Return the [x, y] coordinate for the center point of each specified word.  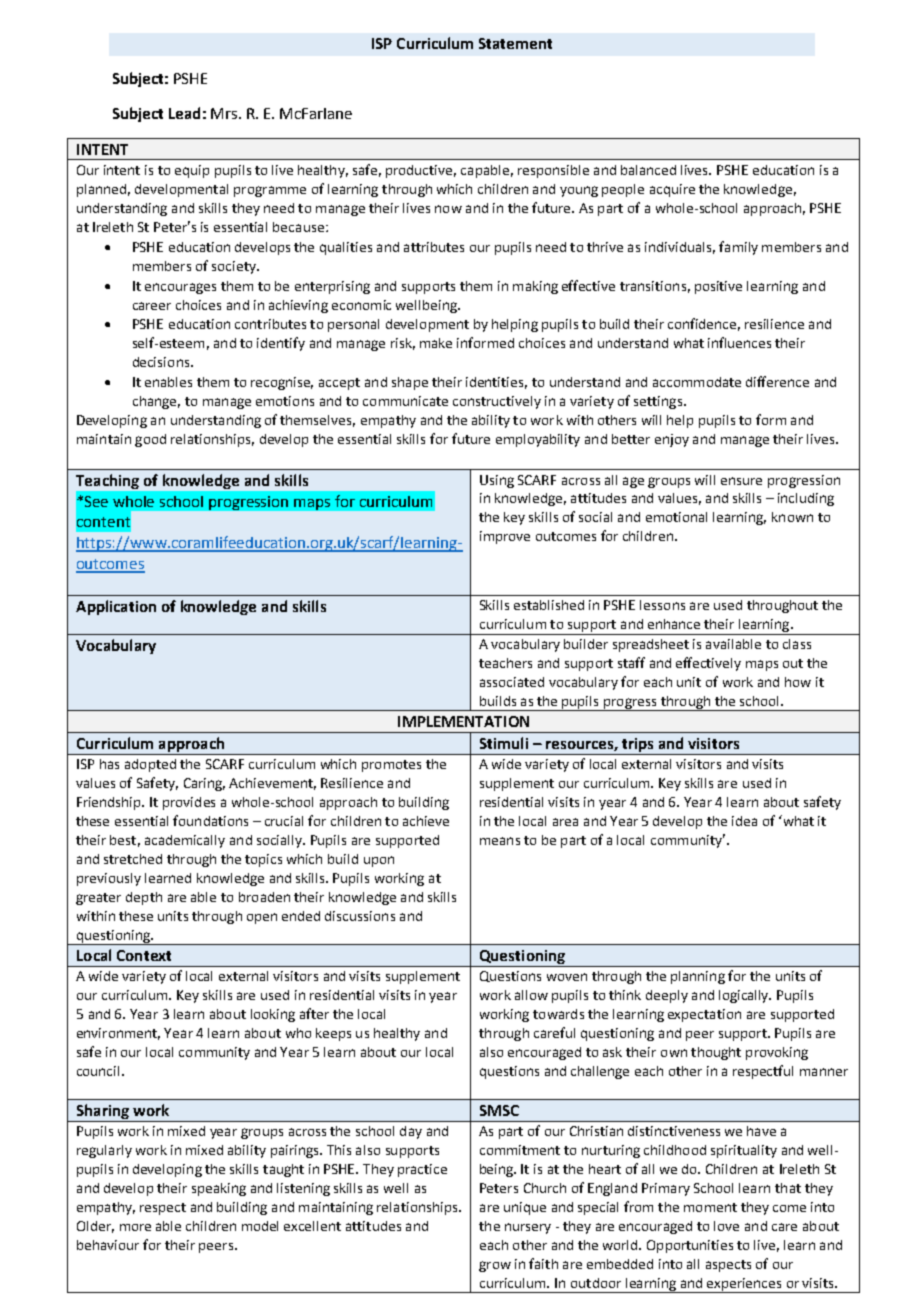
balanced [648, 170]
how [798, 682]
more [135, 1227]
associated [512, 682]
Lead [184, 113]
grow [495, 1266]
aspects [728, 1266]
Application [116, 607]
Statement [515, 43]
